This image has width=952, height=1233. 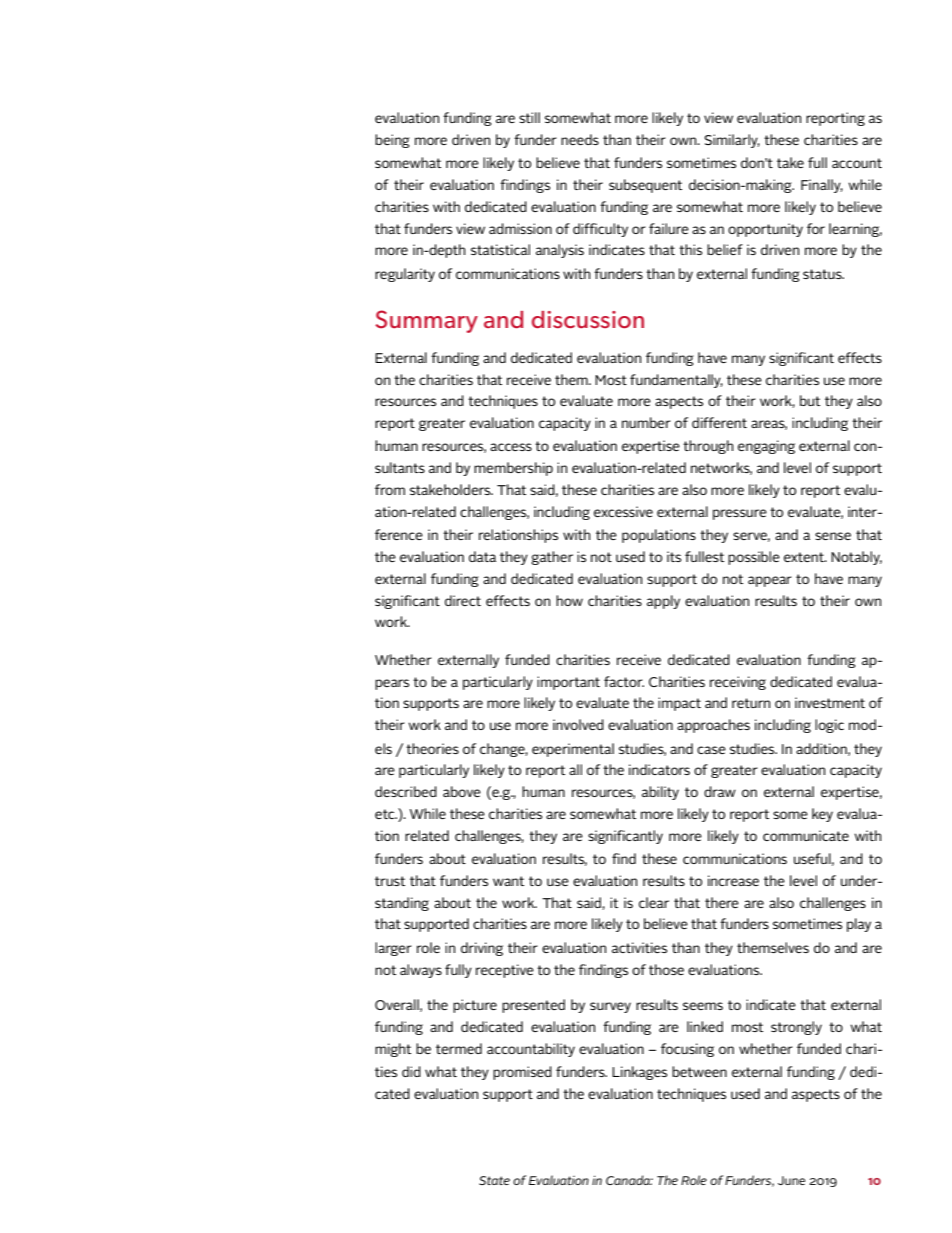 I want to click on being, so click(x=392, y=141).
